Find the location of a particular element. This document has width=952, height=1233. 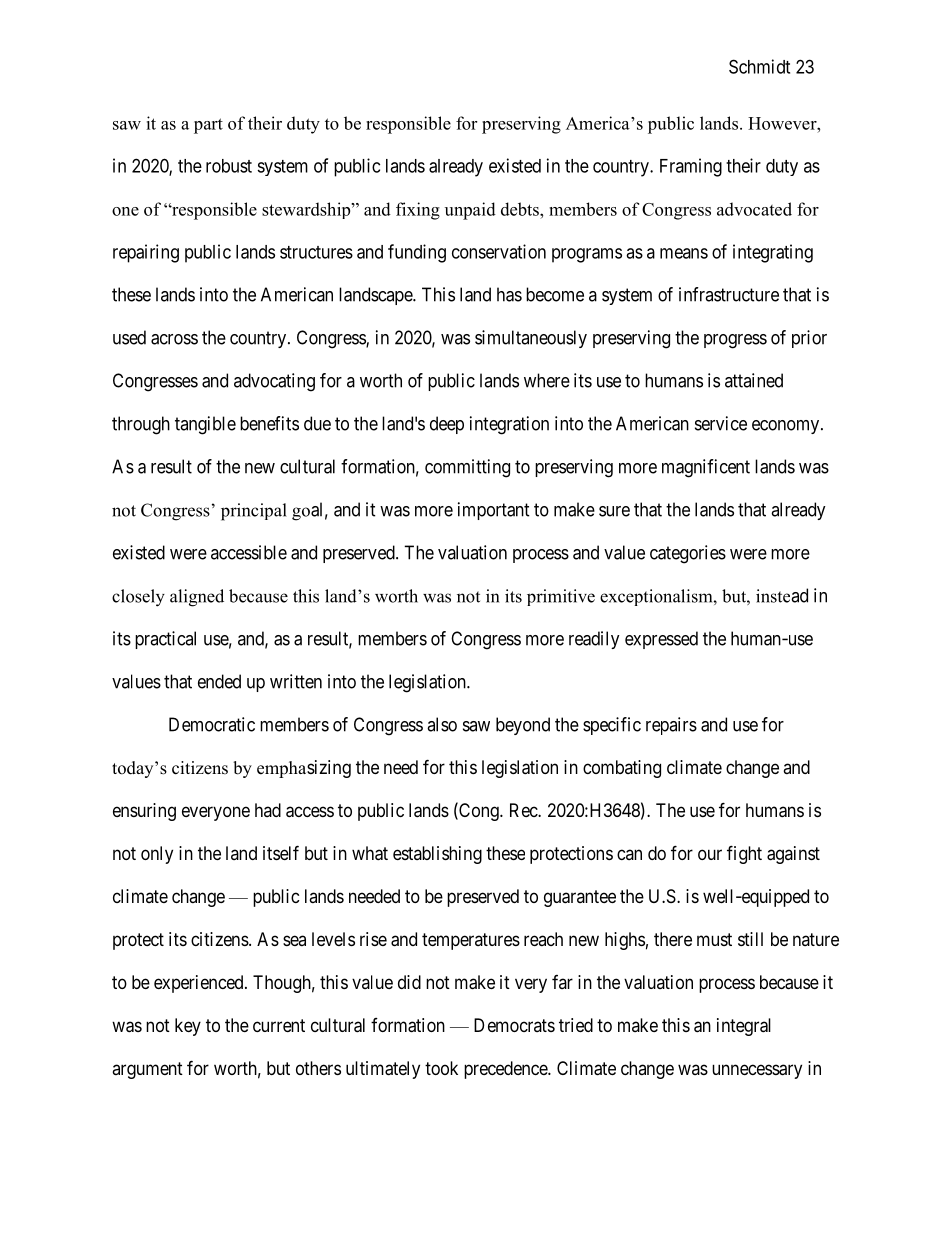

fight is located at coordinates (744, 854).
